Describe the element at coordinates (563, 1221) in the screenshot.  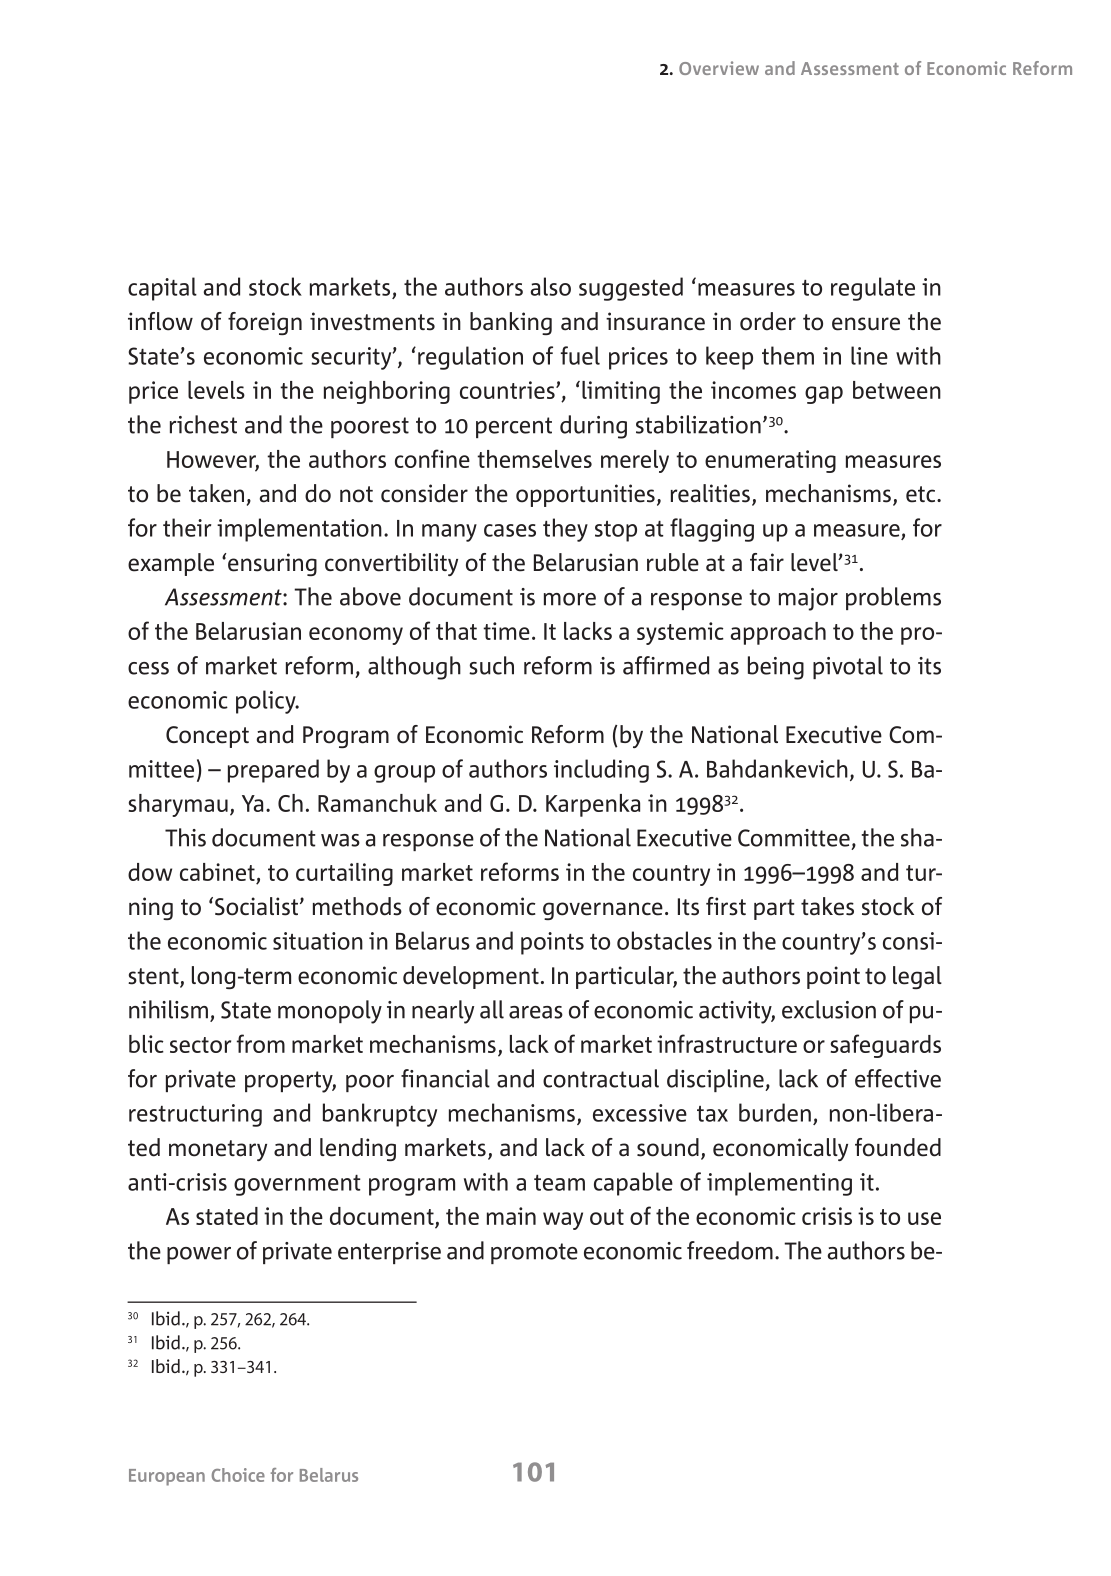
I see `way` at that location.
